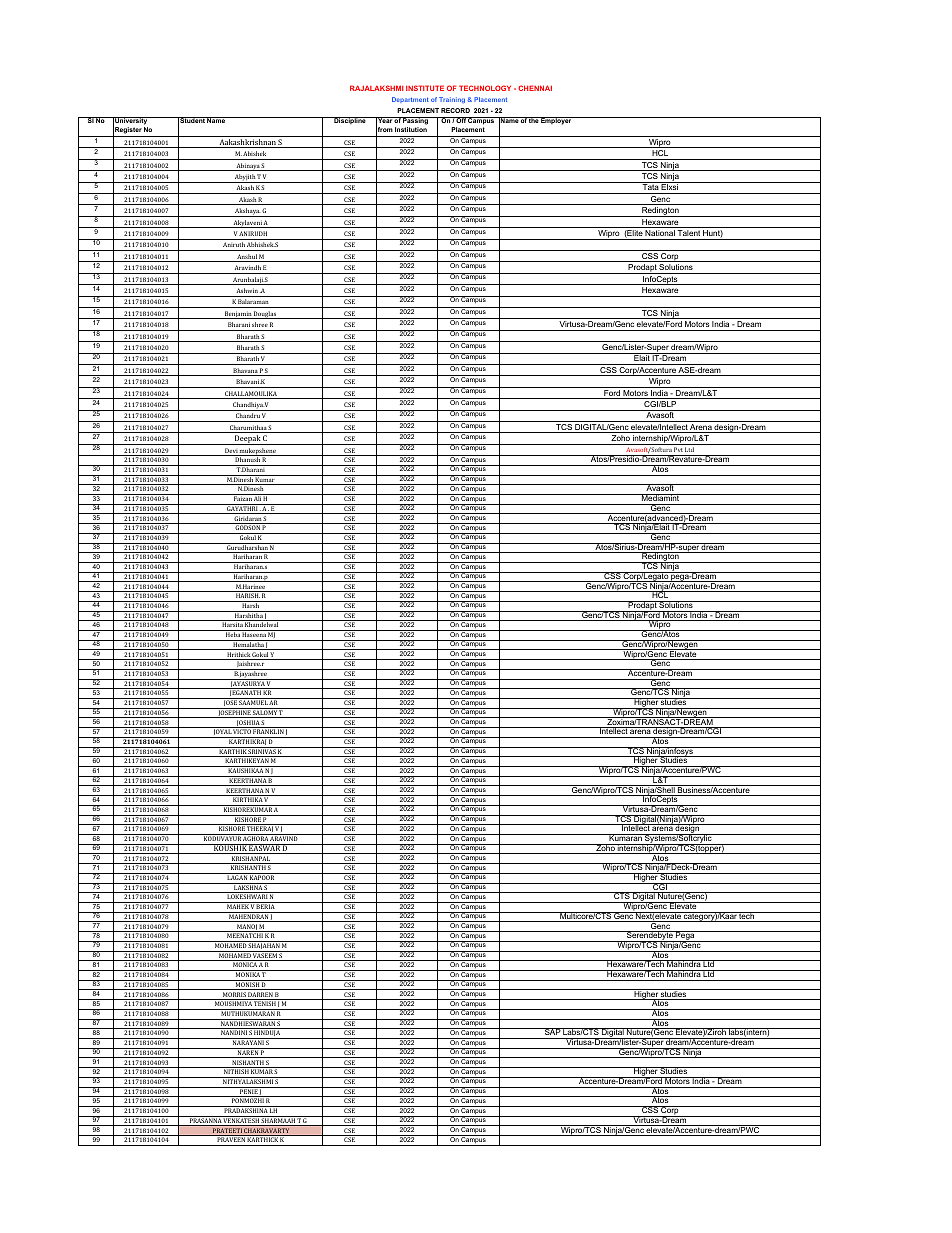 This document has width=952, height=1233. Describe the element at coordinates (552, 1031) in the document. I see `SAP` at that location.
